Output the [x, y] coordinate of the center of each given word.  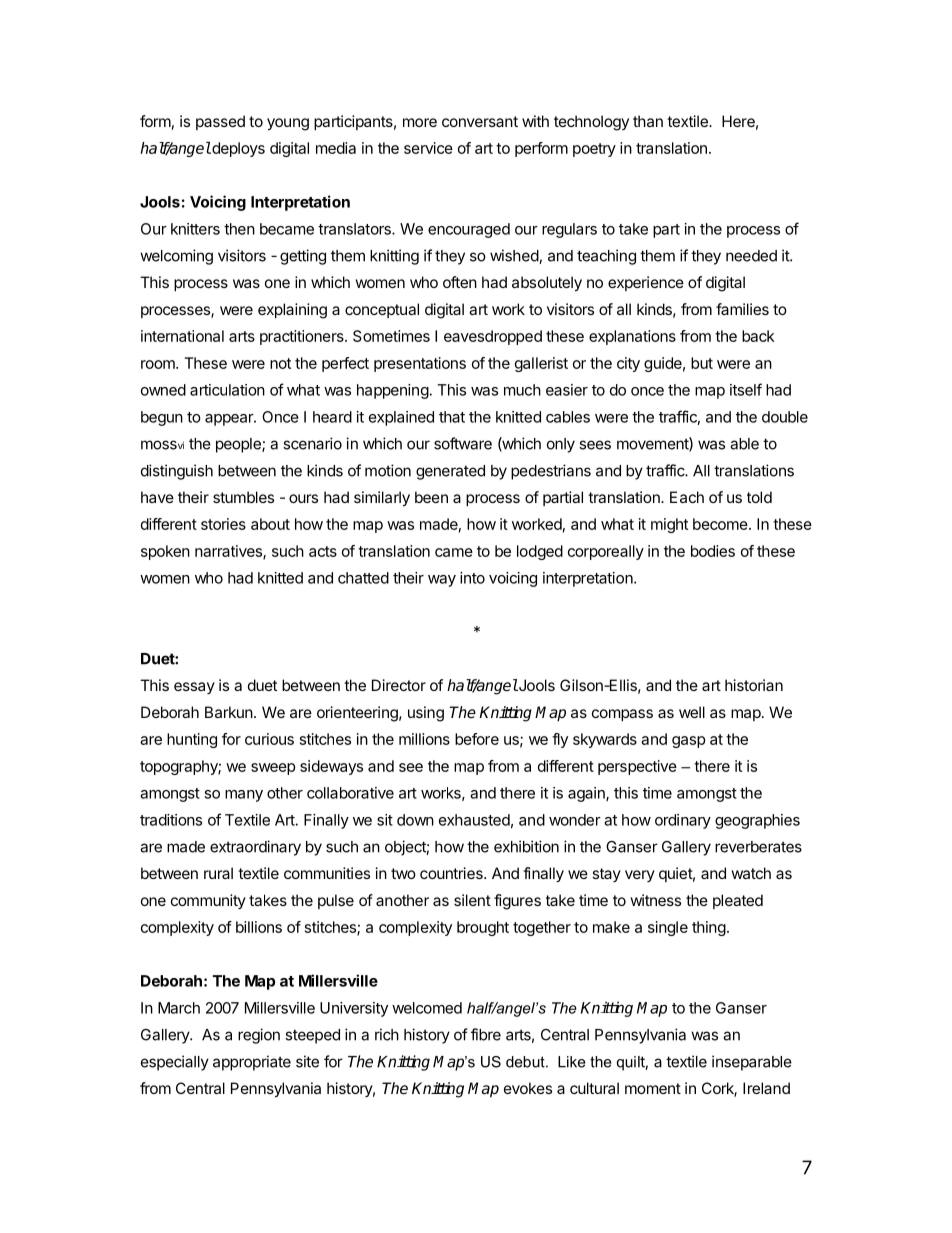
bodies [713, 551]
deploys [237, 149]
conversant [480, 121]
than [648, 121]
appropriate [252, 1063]
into [472, 578]
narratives [229, 552]
